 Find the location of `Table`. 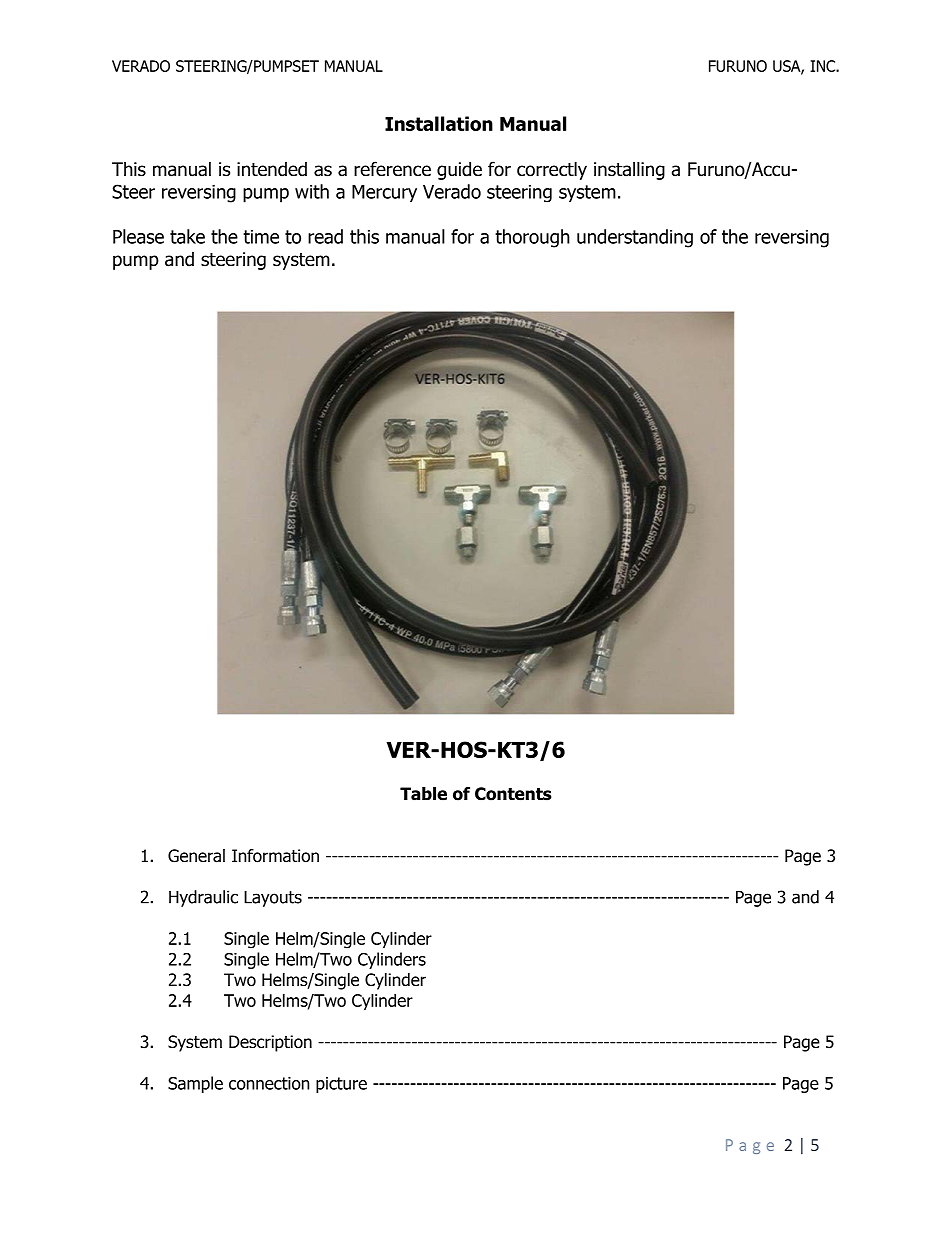

Table is located at coordinates (423, 794).
